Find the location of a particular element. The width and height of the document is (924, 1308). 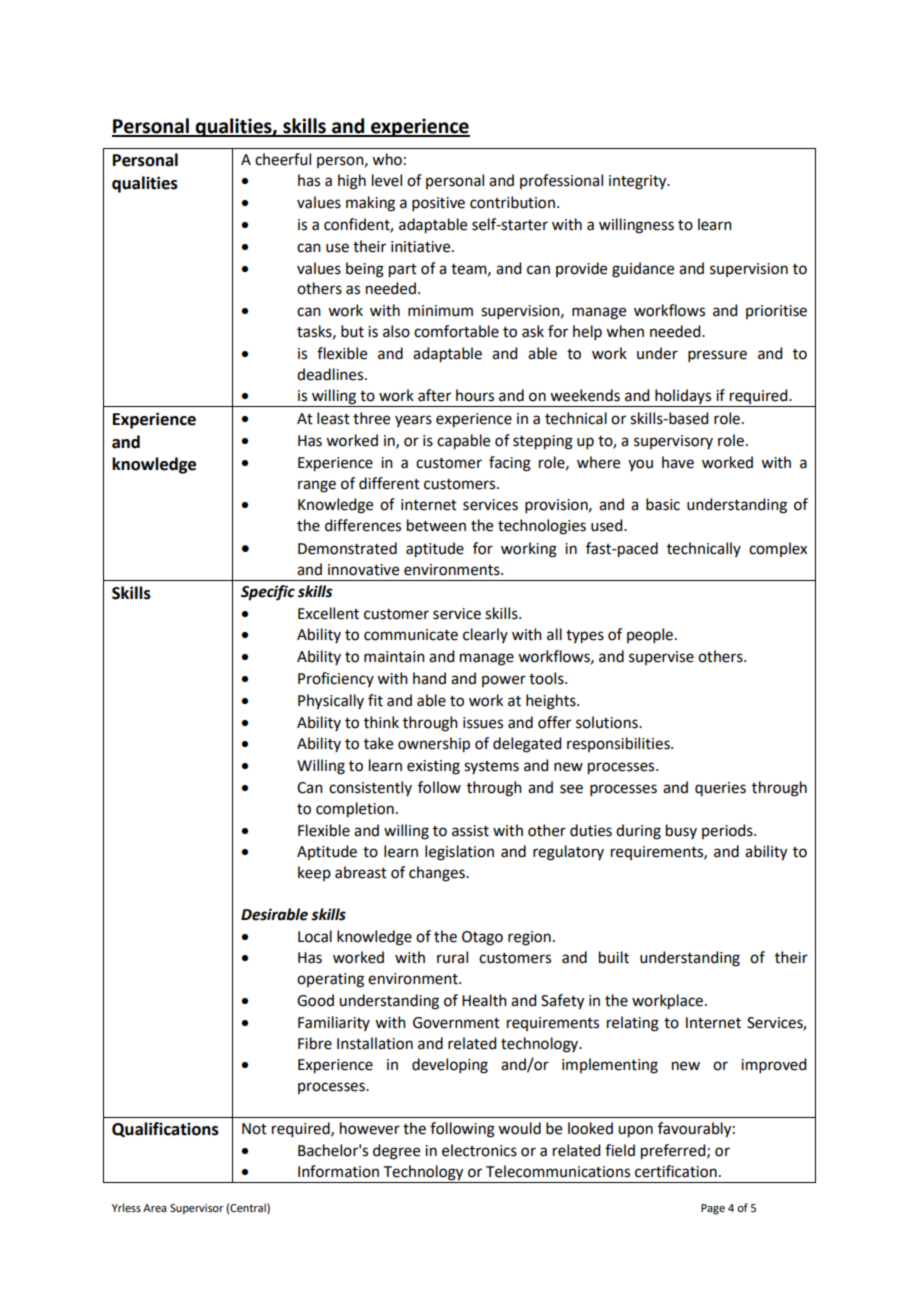

hand is located at coordinates (429, 678).
